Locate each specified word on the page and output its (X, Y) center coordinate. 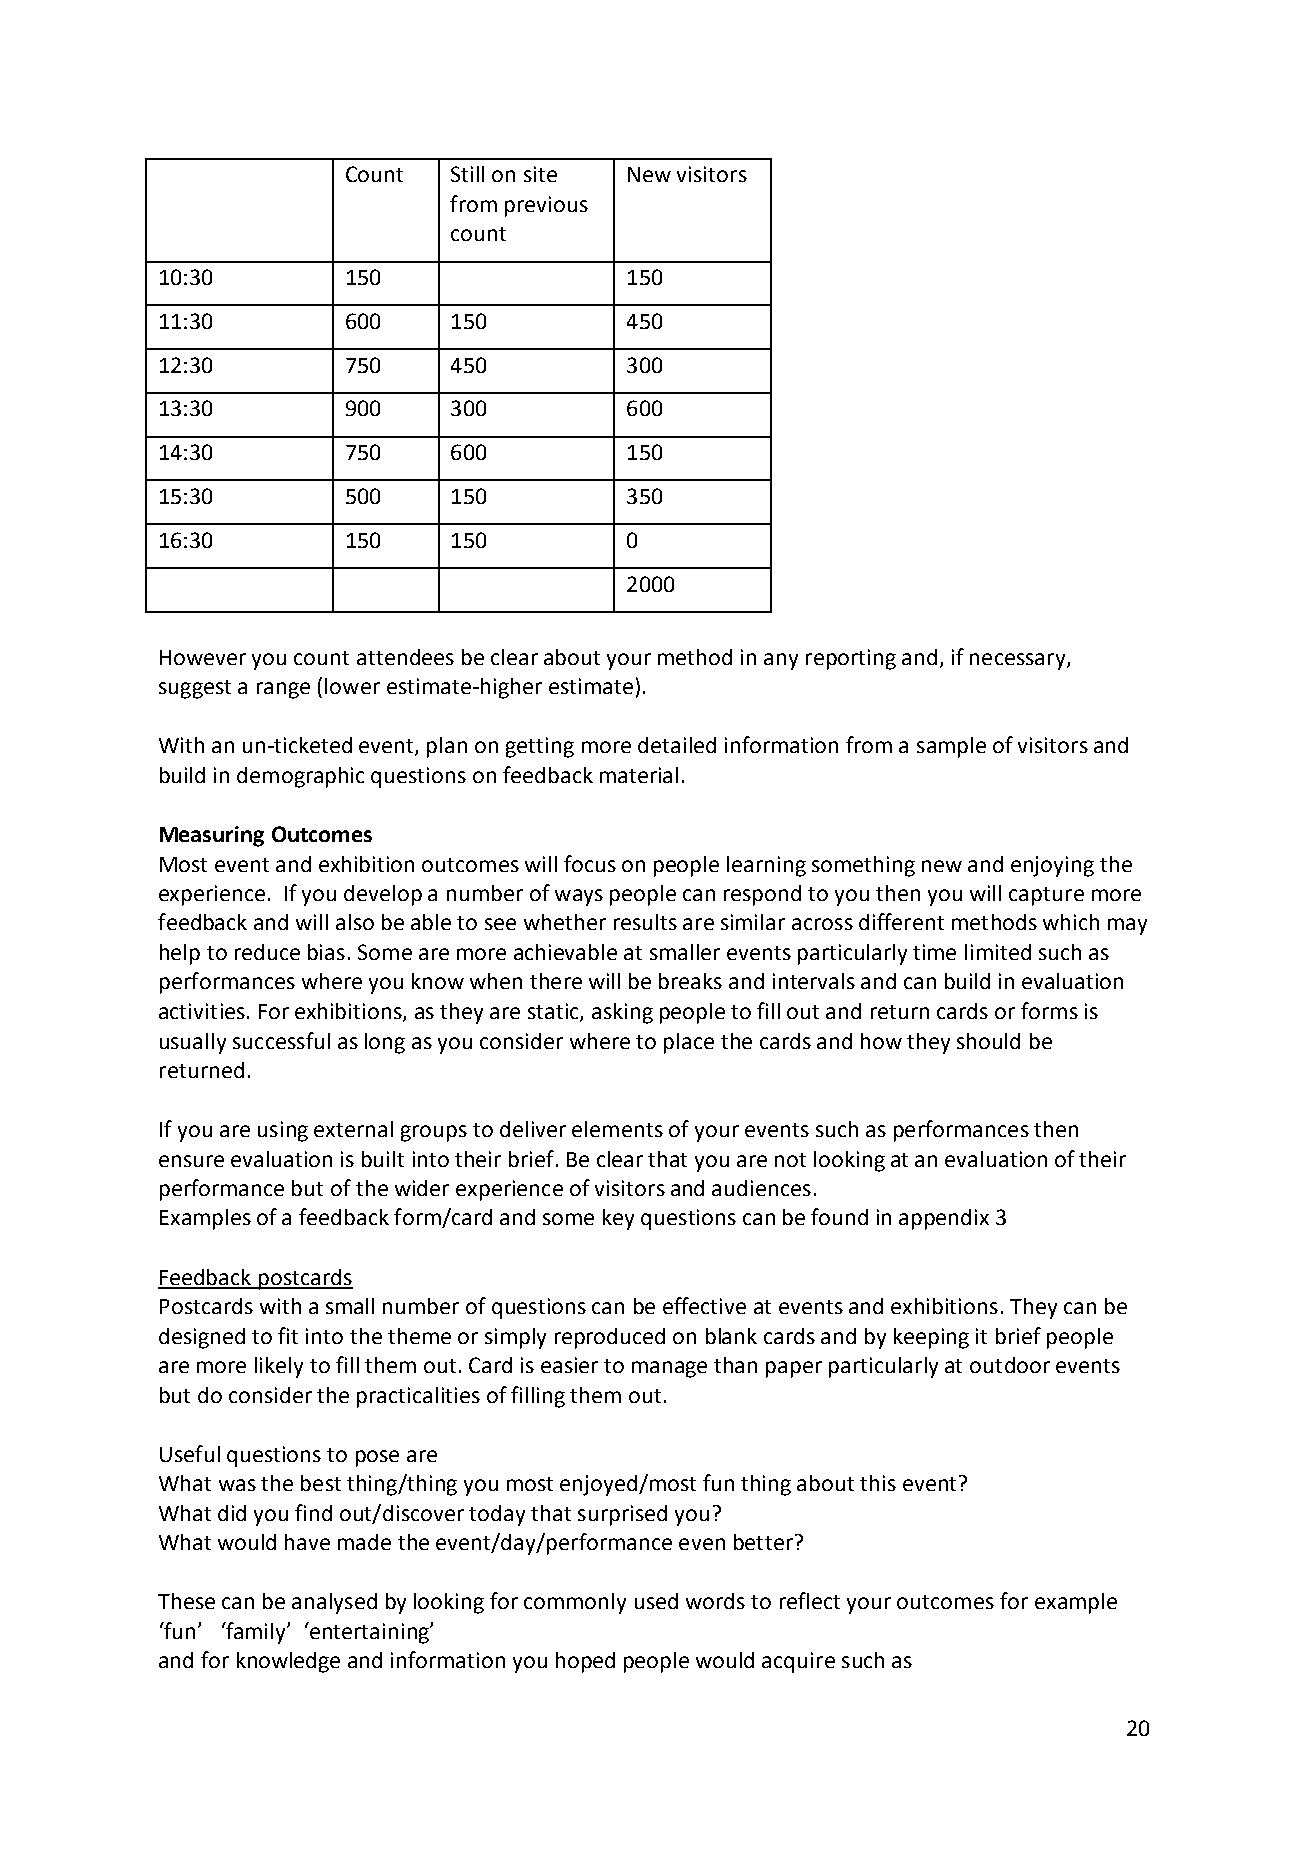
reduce (267, 952)
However (203, 657)
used (656, 1601)
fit (288, 1335)
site (540, 174)
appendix (944, 1219)
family (256, 1633)
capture (1046, 896)
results (645, 922)
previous (546, 206)
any (781, 661)
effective (704, 1305)
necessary (1019, 661)
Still (467, 174)
